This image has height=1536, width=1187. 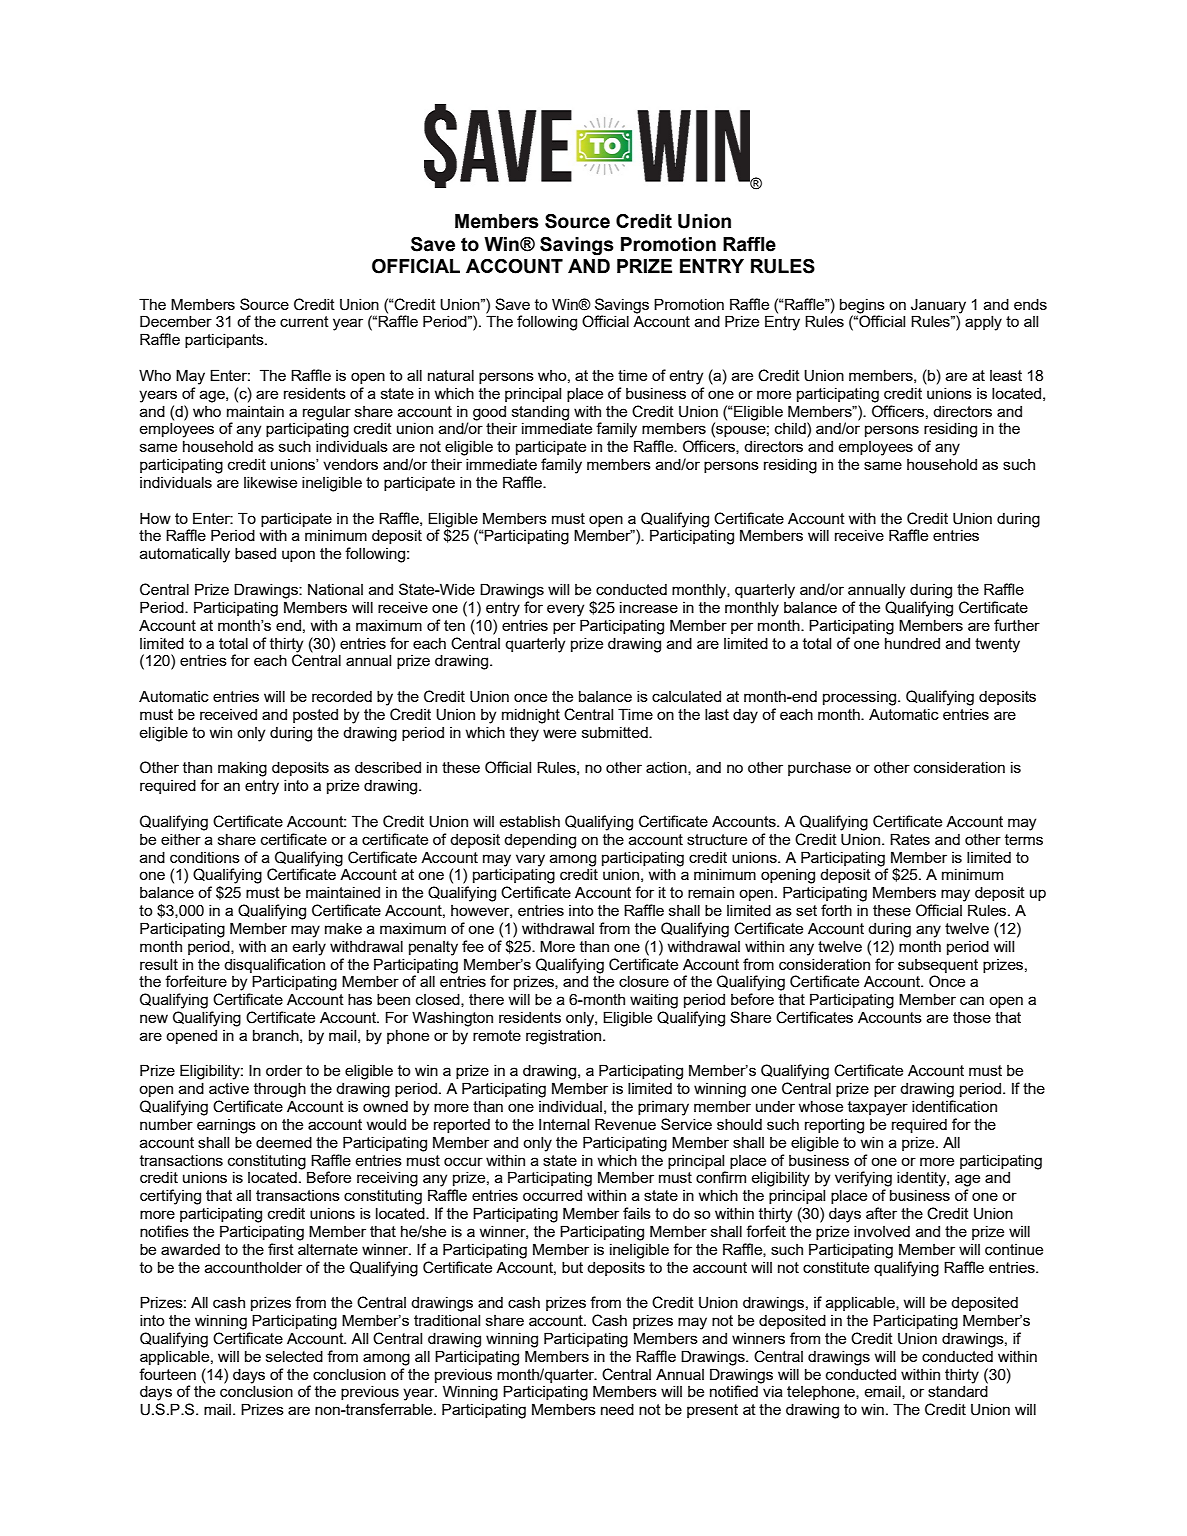 I want to click on standing, so click(x=540, y=413).
